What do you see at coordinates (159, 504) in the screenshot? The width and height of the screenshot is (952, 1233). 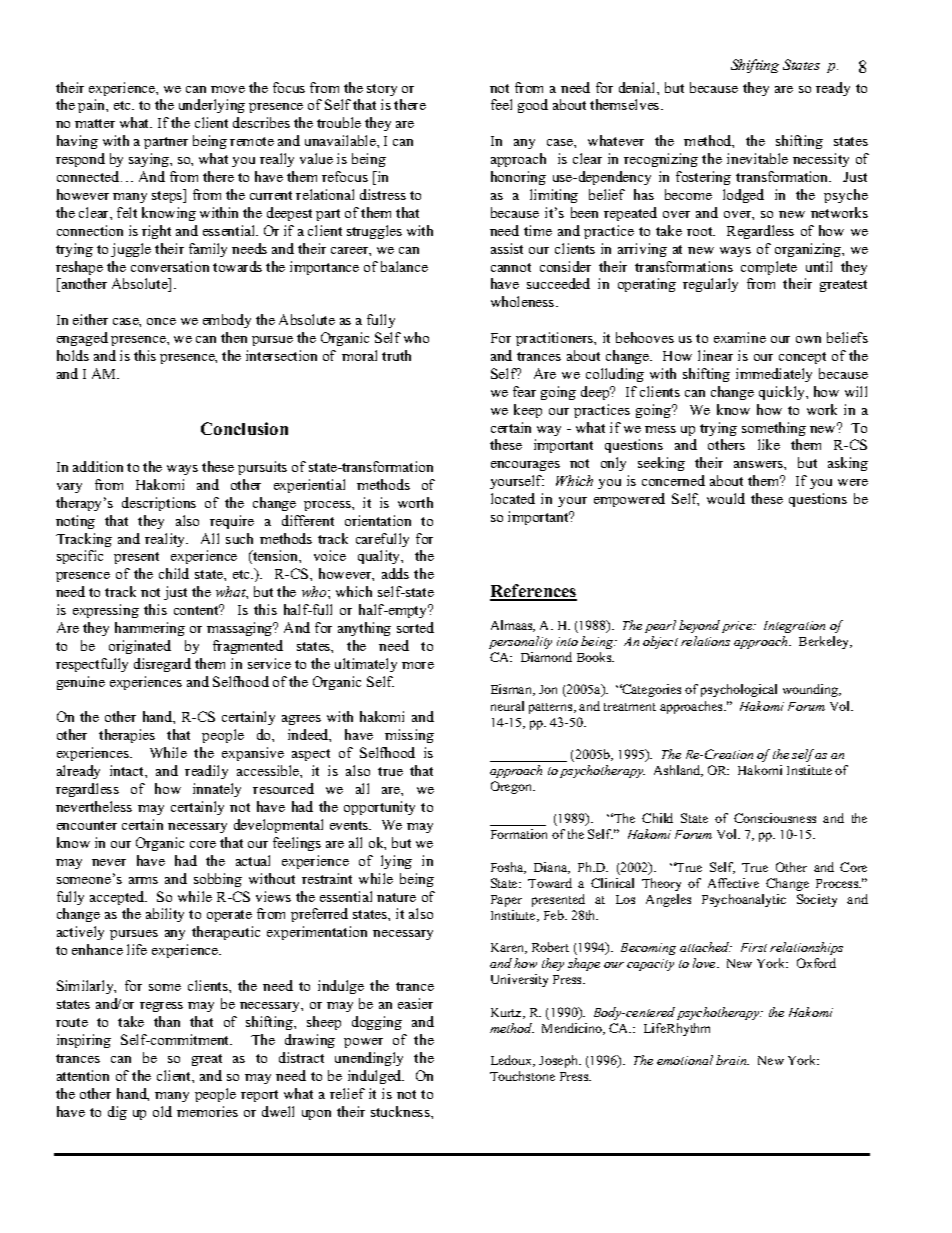 I see `descriptions` at bounding box center [159, 504].
